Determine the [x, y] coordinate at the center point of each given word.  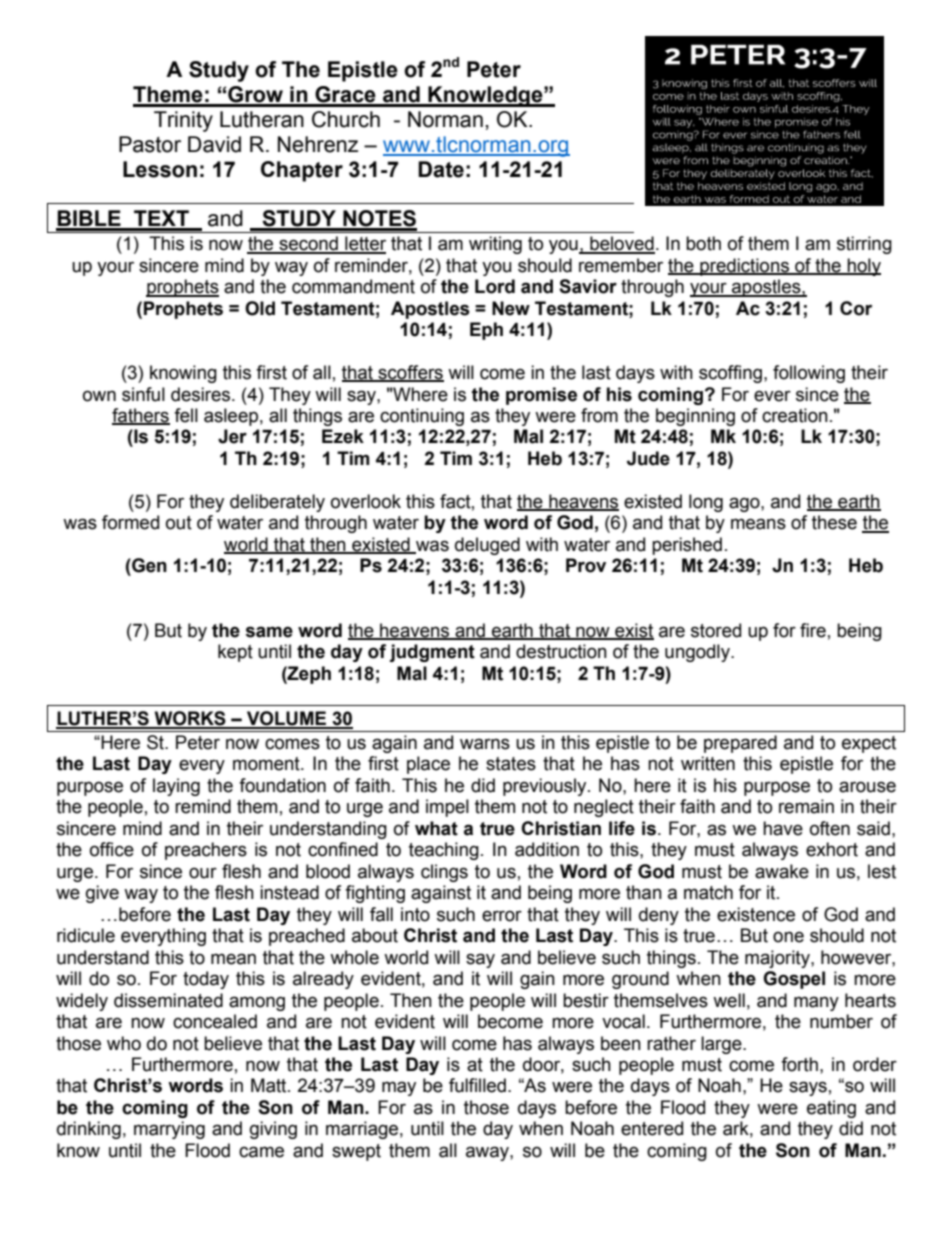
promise [541, 396]
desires [202, 394]
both [703, 243]
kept [235, 653]
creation [795, 415]
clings [444, 873]
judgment [432, 653]
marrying [169, 1130]
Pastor [150, 144]
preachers [206, 851]
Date [441, 169]
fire [813, 630]
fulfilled [477, 1085]
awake [782, 871]
